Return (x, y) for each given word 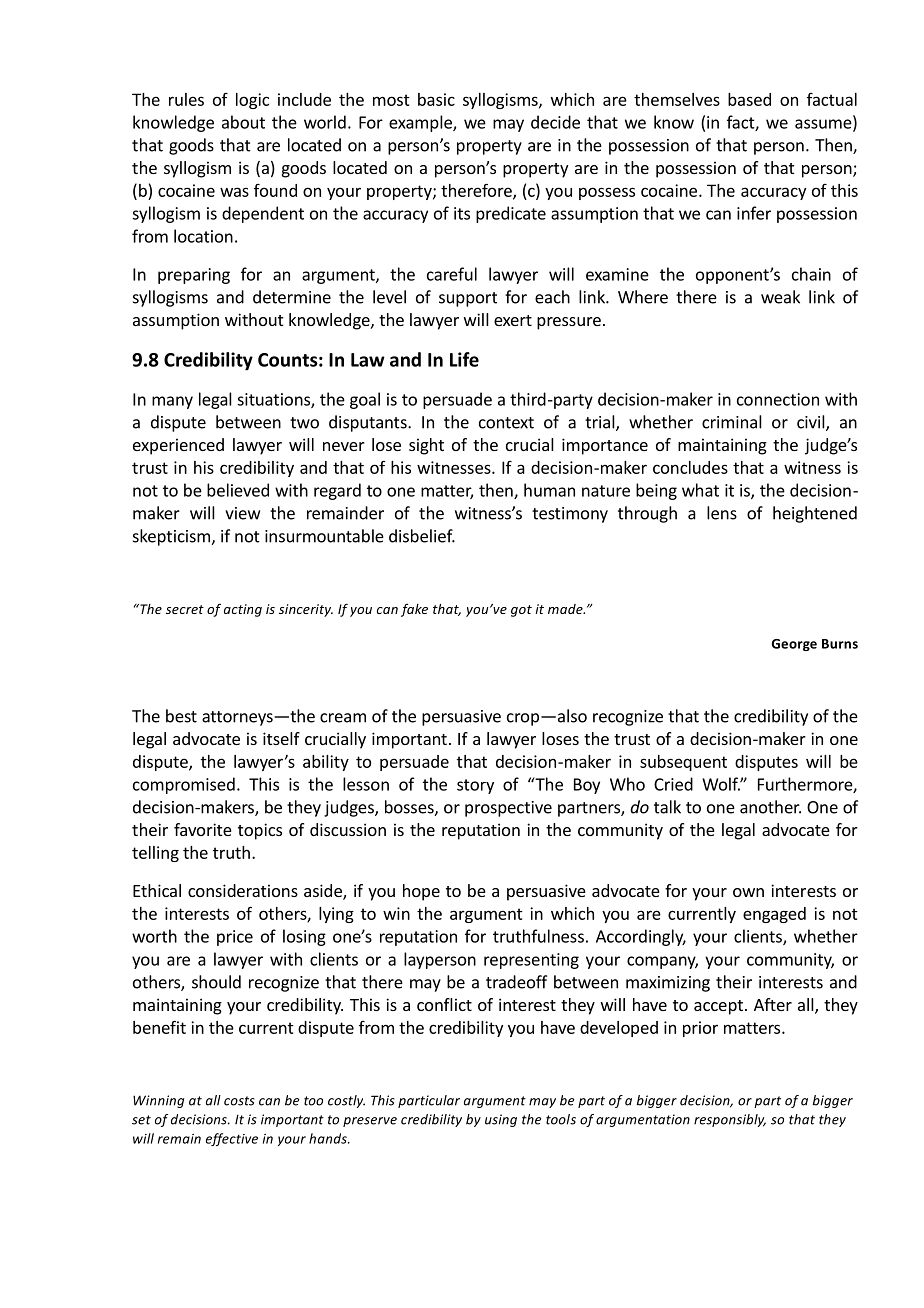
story (475, 786)
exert (513, 320)
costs (239, 1101)
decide (555, 122)
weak (780, 297)
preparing (194, 276)
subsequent (683, 763)
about (243, 122)
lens (722, 513)
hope (421, 892)
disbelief (422, 536)
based (749, 99)
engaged (774, 915)
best (181, 716)
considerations (243, 890)
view (242, 513)
